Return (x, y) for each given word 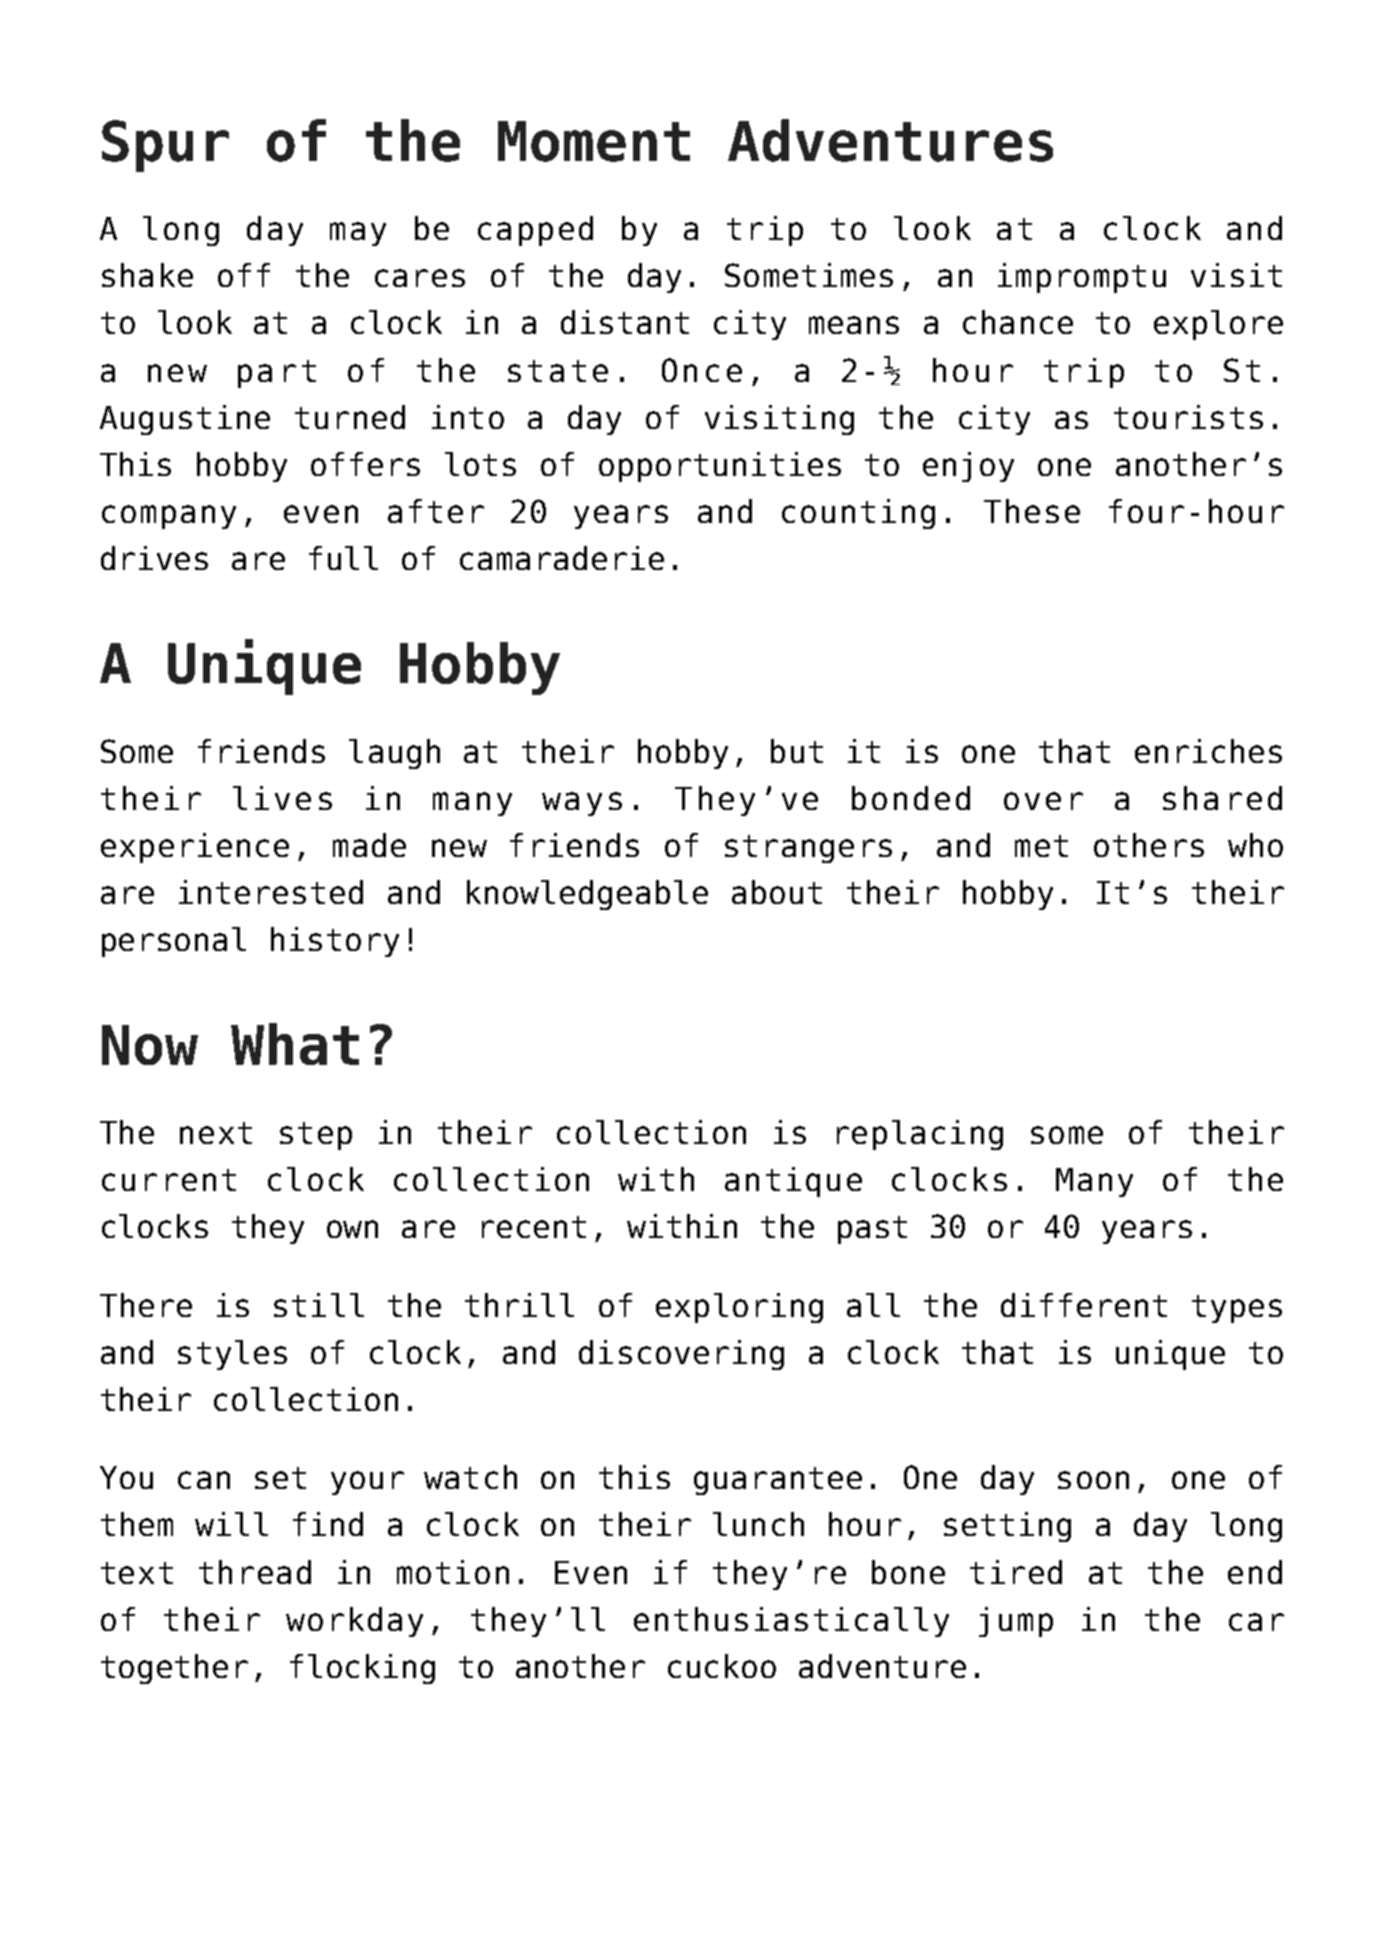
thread (255, 1572)
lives (282, 798)
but (797, 751)
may (358, 234)
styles (232, 1355)
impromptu (1082, 278)
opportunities (720, 467)
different (1084, 1305)
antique (793, 1182)
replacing (920, 1135)
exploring (739, 1308)
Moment (594, 141)
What (295, 1044)
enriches (1208, 751)
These (1032, 511)
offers (365, 464)
